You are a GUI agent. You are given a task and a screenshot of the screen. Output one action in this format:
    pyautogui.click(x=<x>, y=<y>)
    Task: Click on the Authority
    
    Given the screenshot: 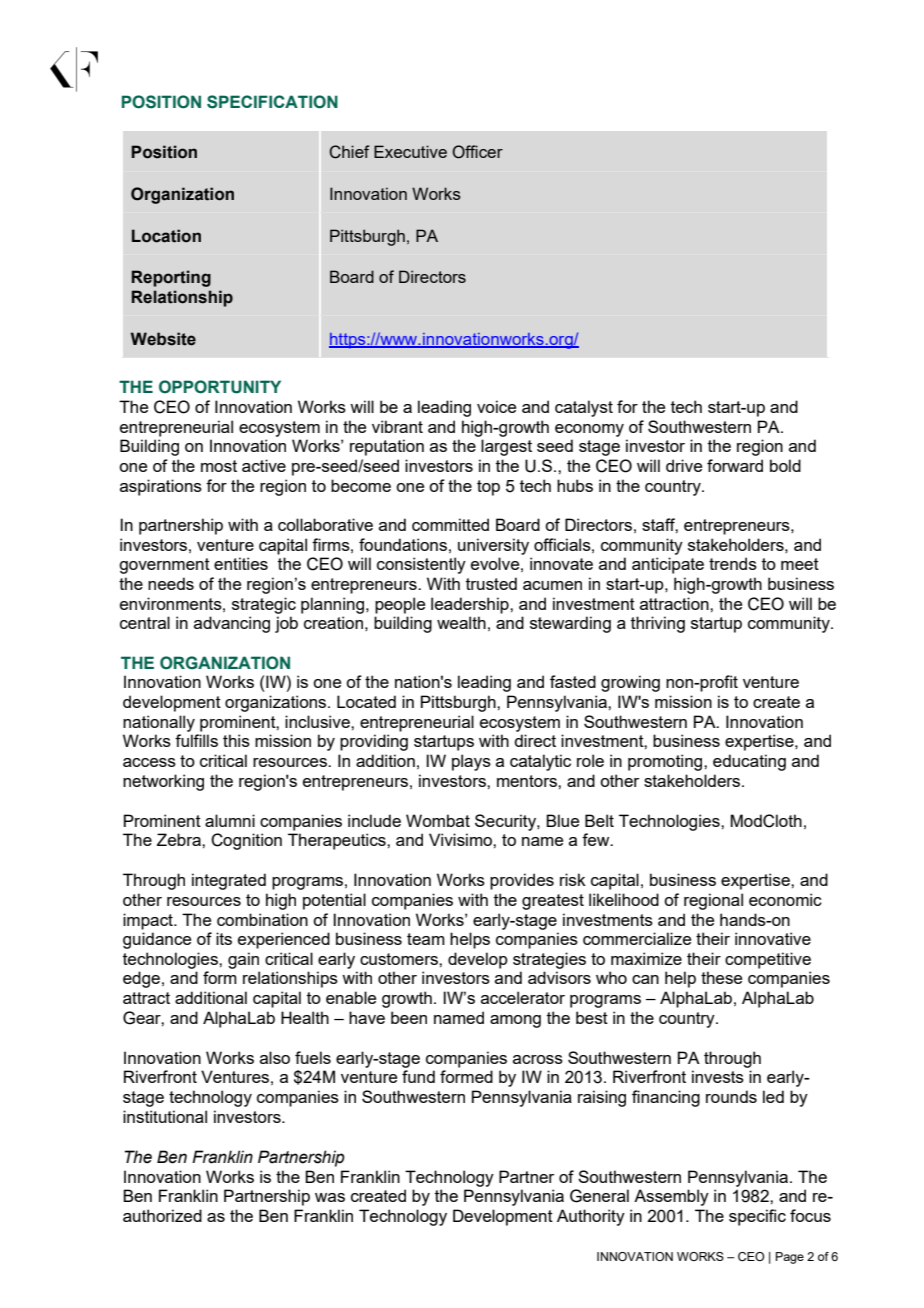 What is the action you would take?
    pyautogui.click(x=591, y=1217)
